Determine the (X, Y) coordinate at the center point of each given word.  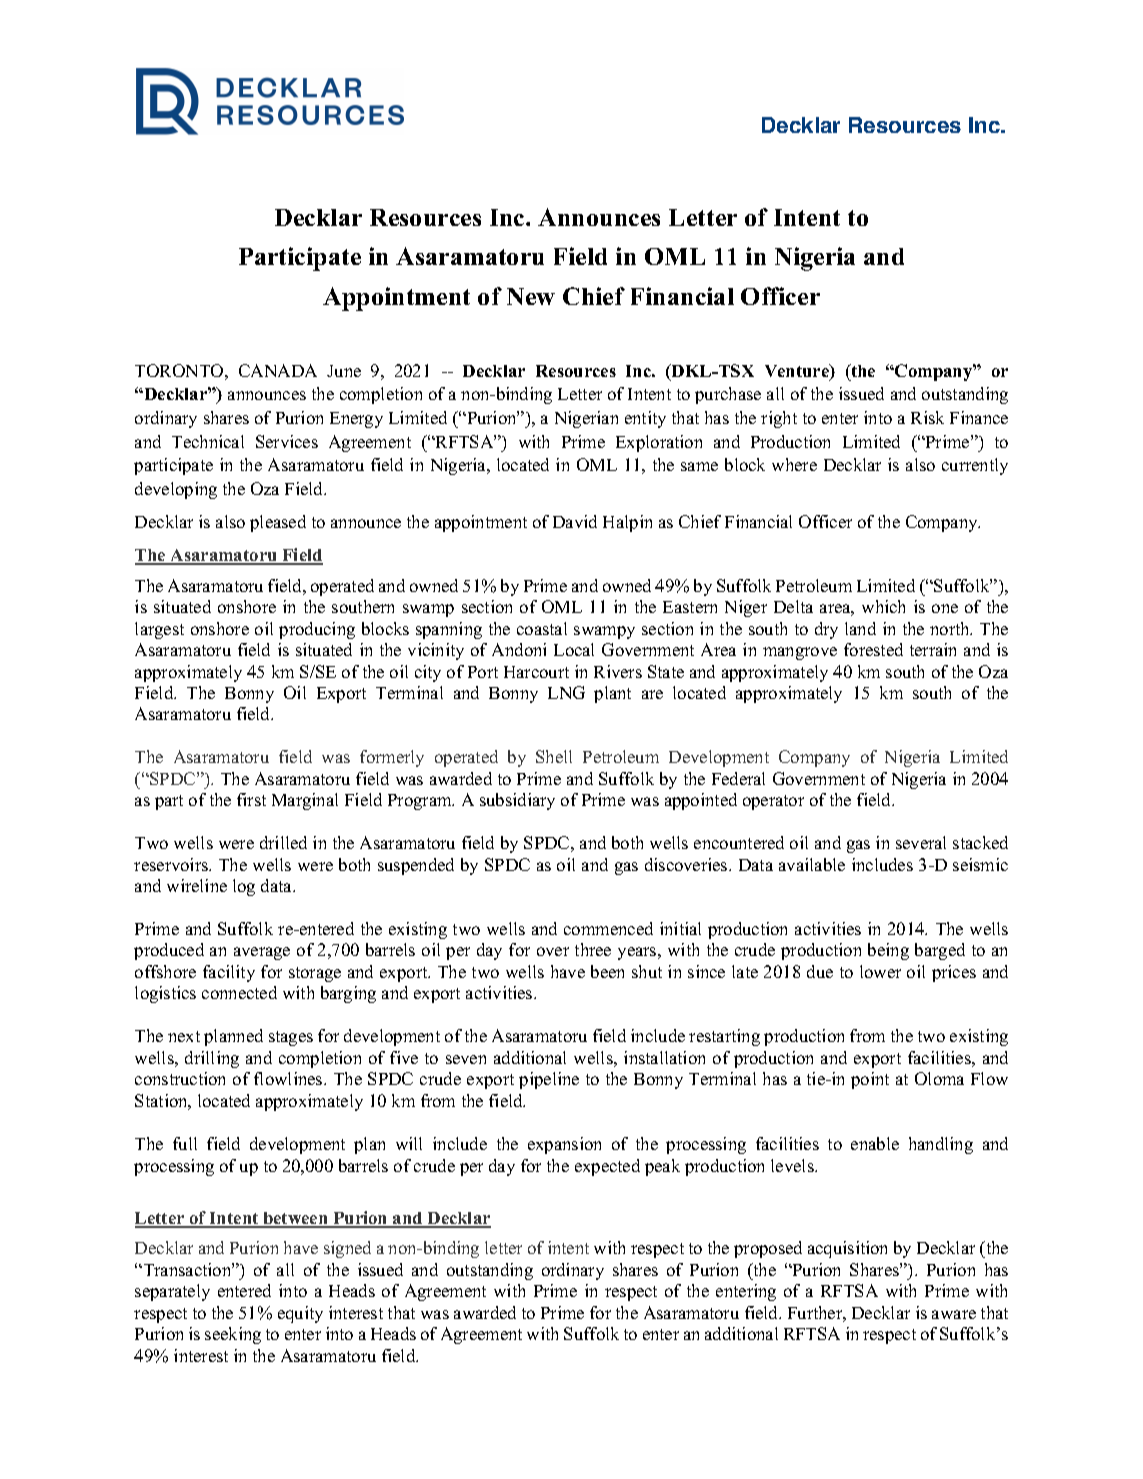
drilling (212, 1059)
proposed (768, 1249)
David (575, 521)
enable (875, 1143)
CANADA (278, 370)
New (531, 296)
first (251, 799)
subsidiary (517, 801)
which (883, 606)
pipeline (549, 1080)
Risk (927, 417)
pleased (278, 523)
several (921, 842)
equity (300, 1314)
